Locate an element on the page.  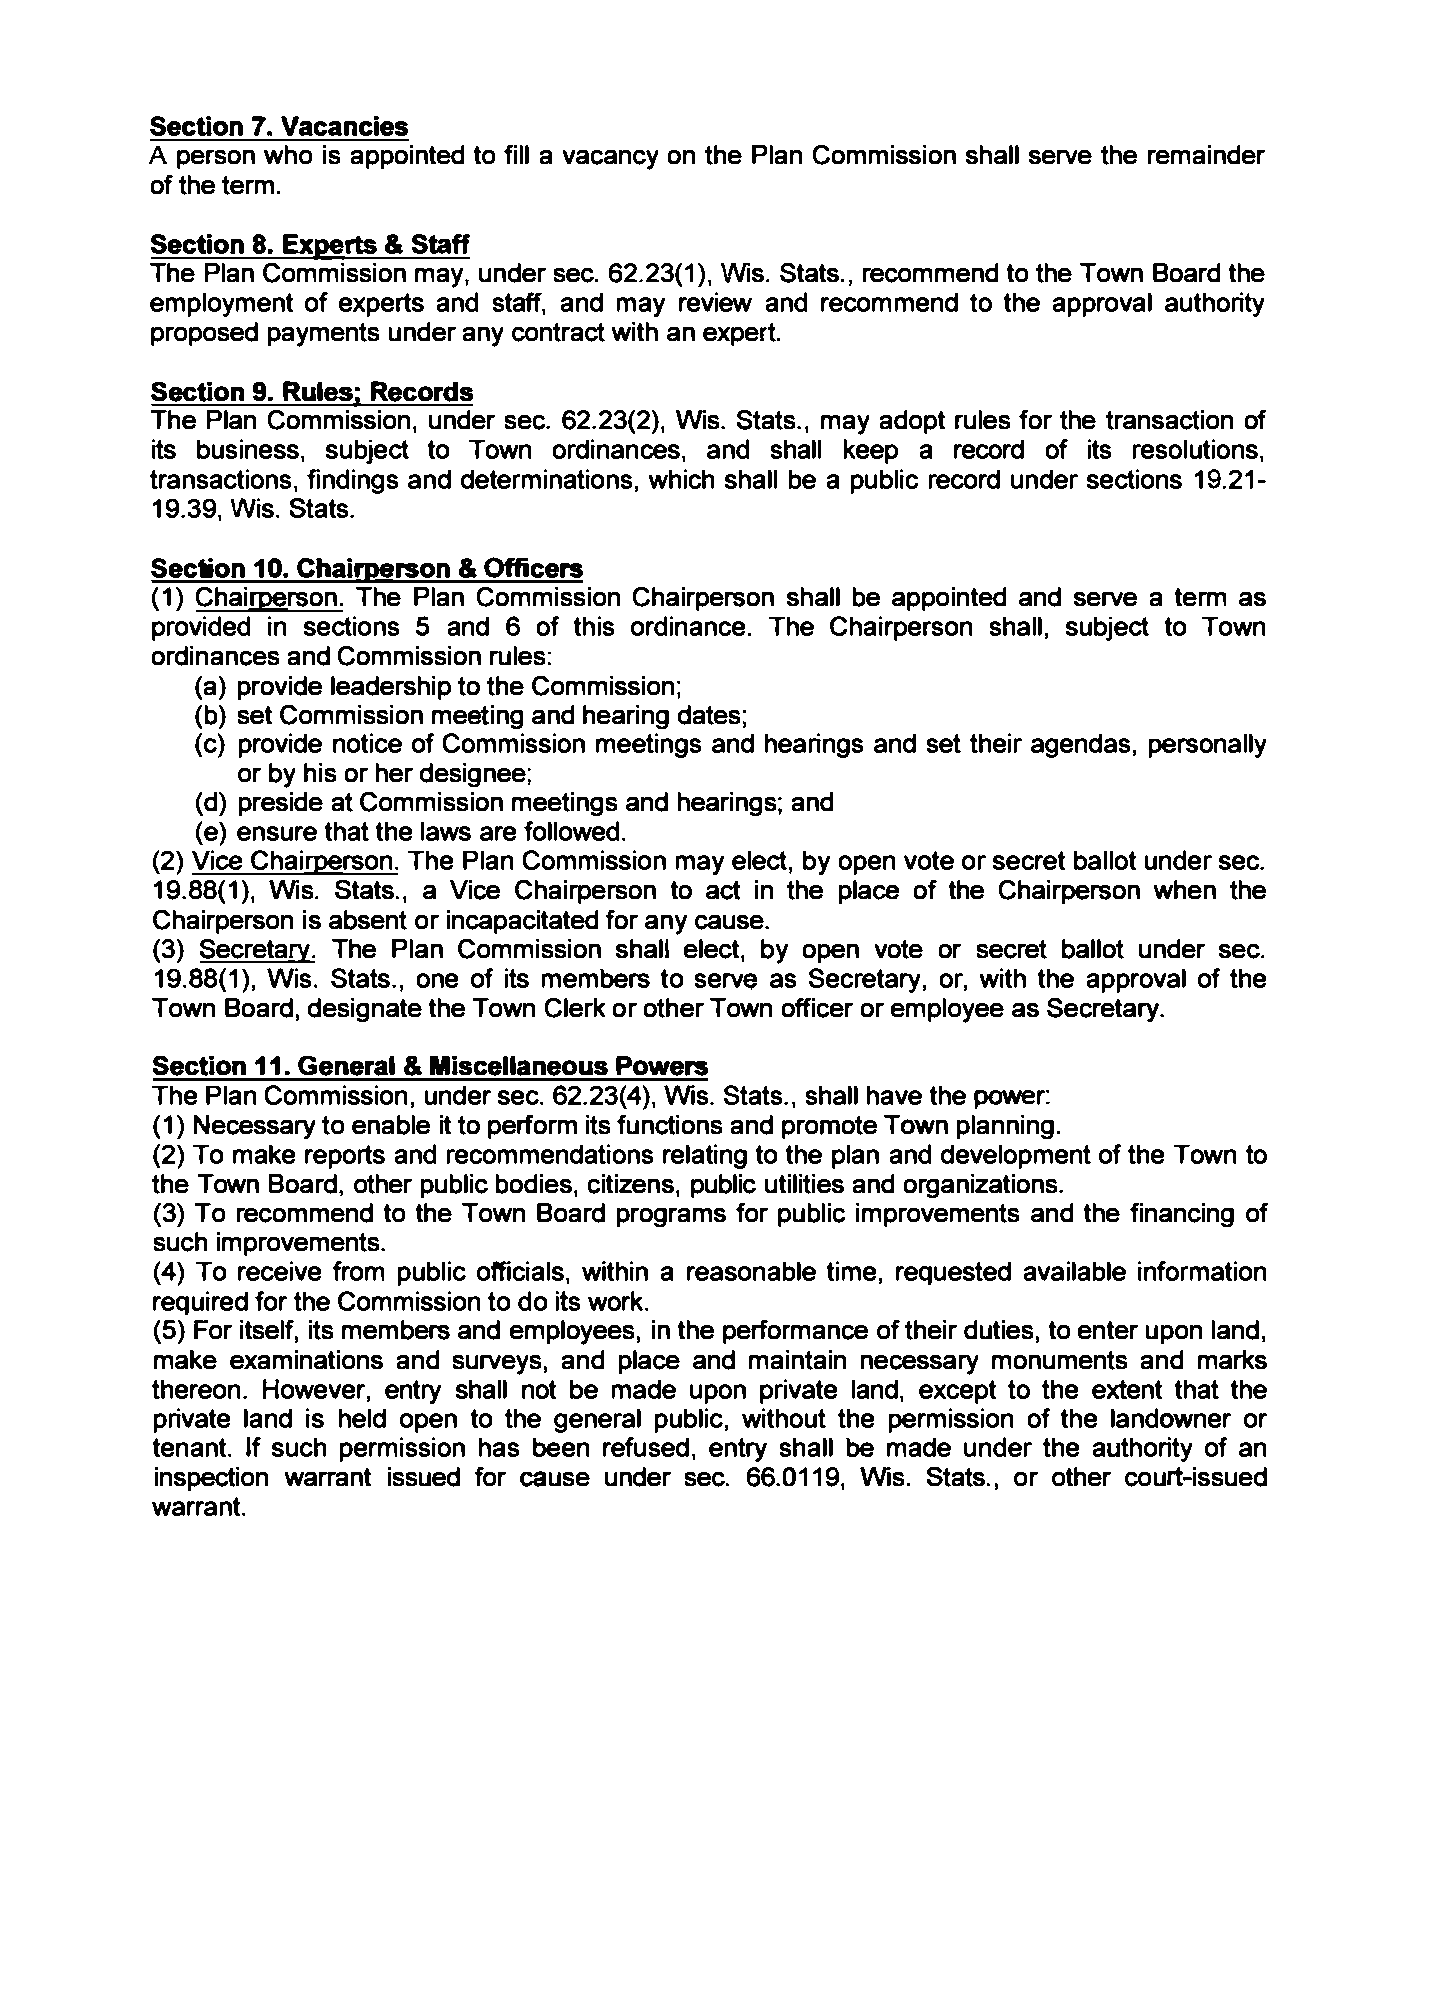
remainder is located at coordinates (1207, 155).
